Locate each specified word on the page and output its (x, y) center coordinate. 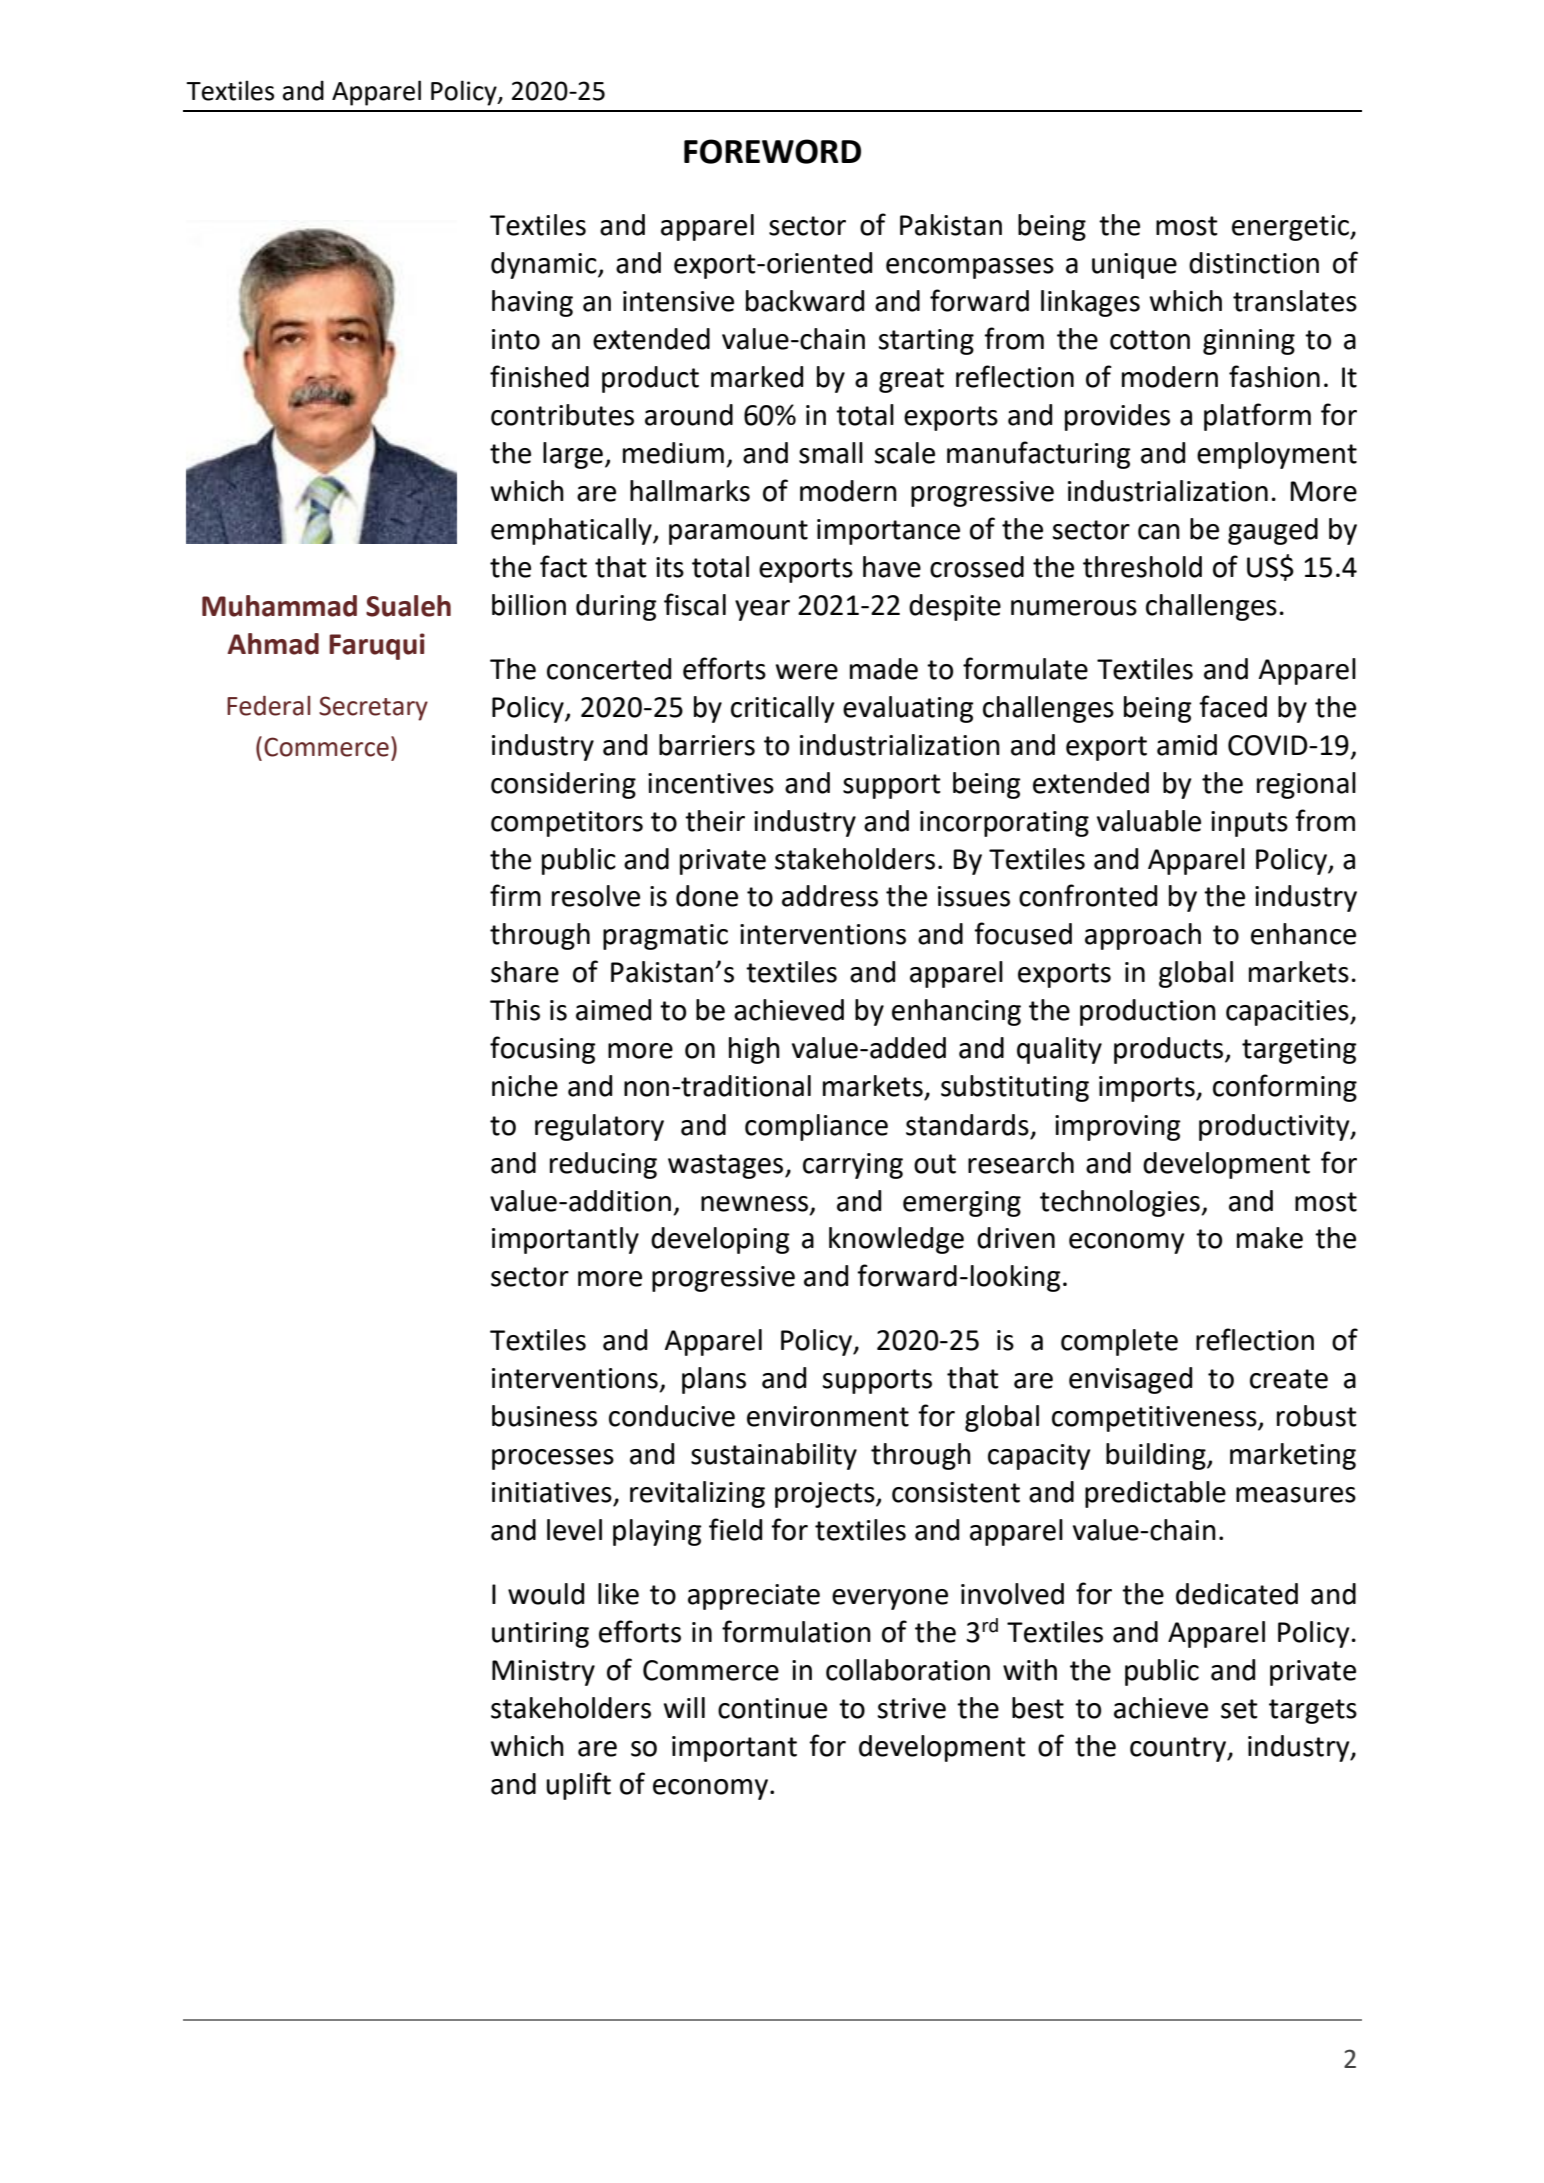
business (544, 1416)
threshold (1142, 567)
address (830, 896)
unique (1134, 266)
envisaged (1130, 1380)
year (762, 610)
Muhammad (279, 606)
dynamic (545, 265)
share (525, 972)
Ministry (543, 1673)
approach (1143, 936)
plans (714, 1380)
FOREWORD (772, 151)
